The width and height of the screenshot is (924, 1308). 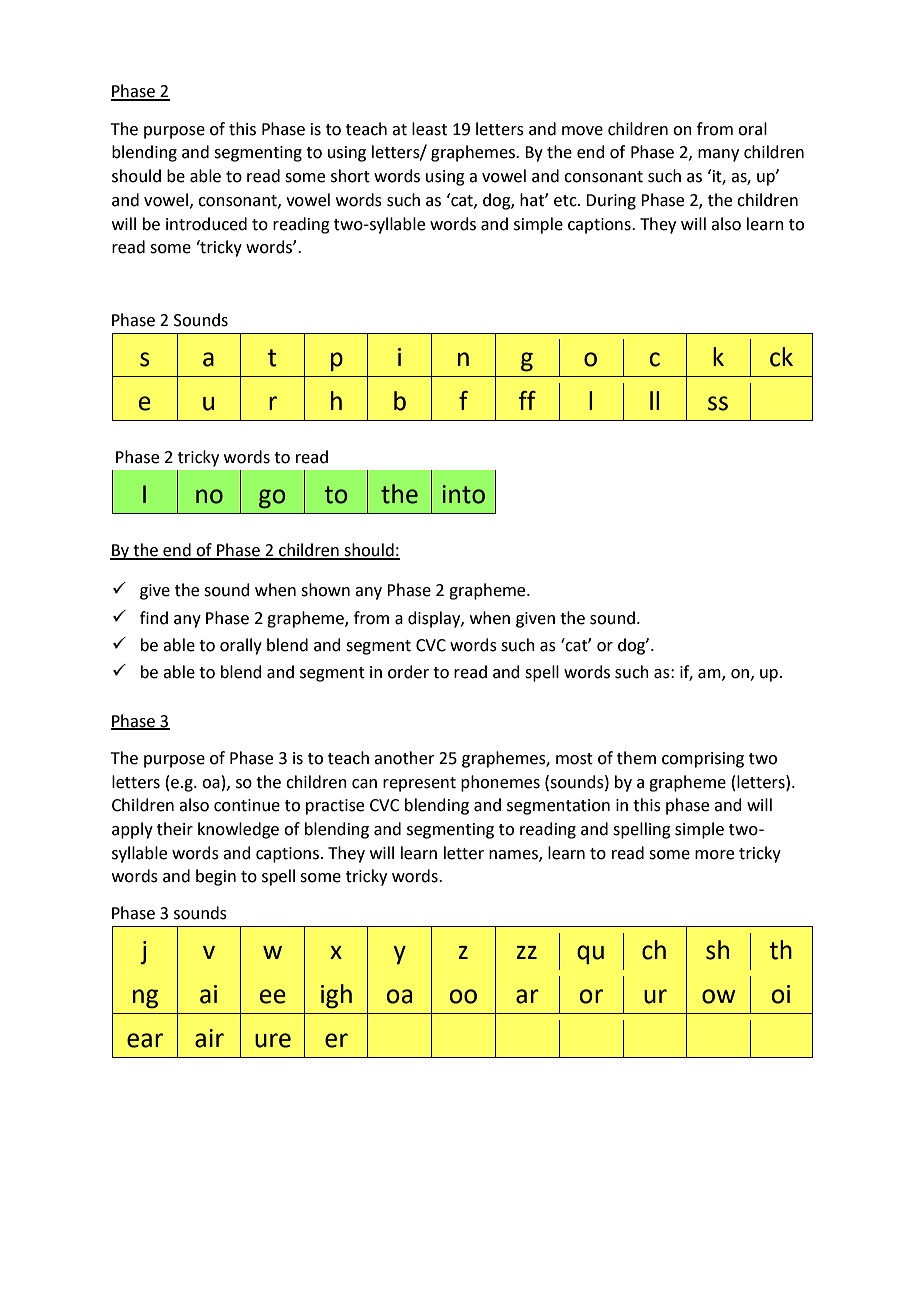 What do you see at coordinates (154, 618) in the screenshot?
I see `find` at bounding box center [154, 618].
